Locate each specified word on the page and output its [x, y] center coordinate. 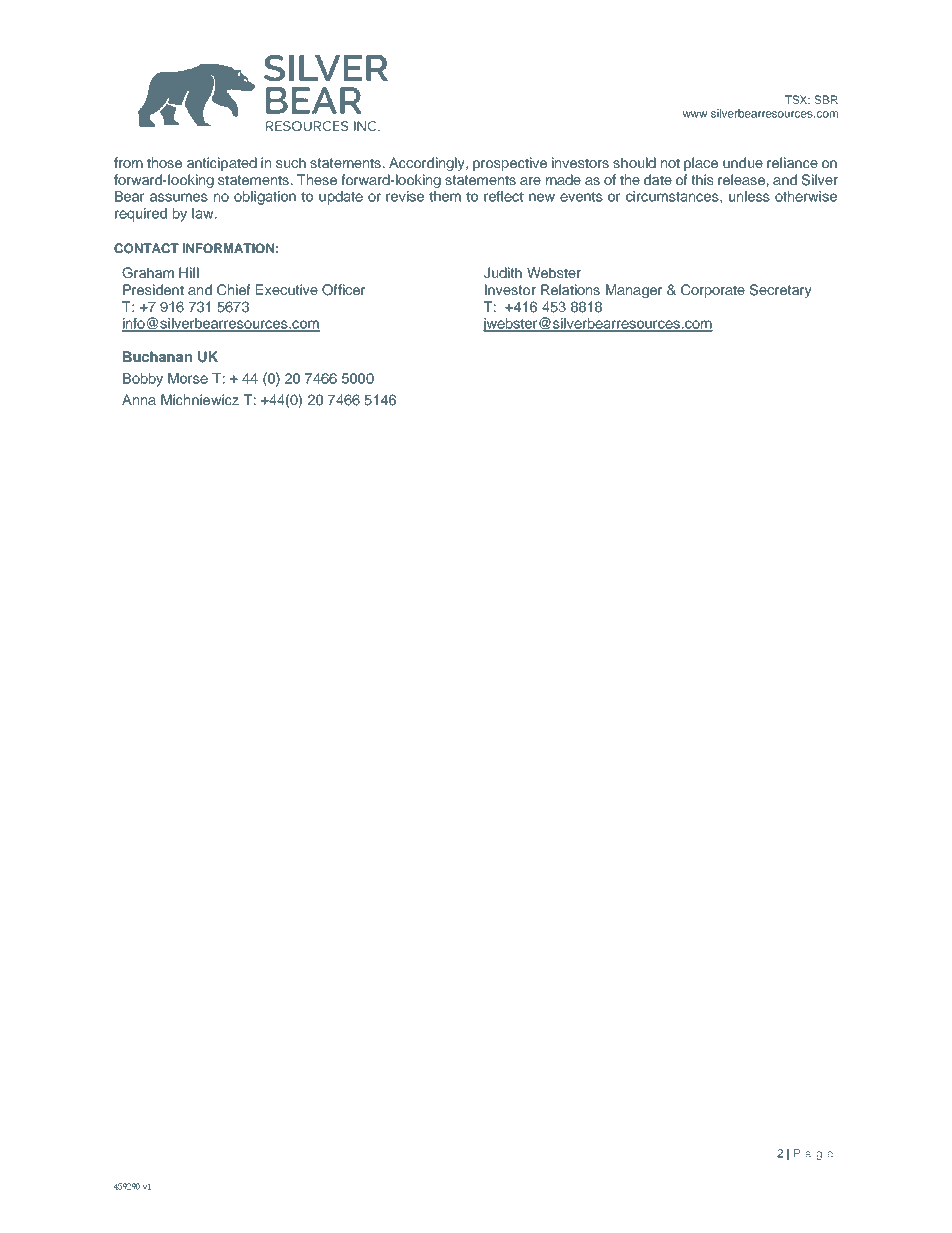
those [164, 162]
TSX [797, 99]
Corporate [713, 291]
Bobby [143, 380]
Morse [188, 378]
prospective [510, 164]
